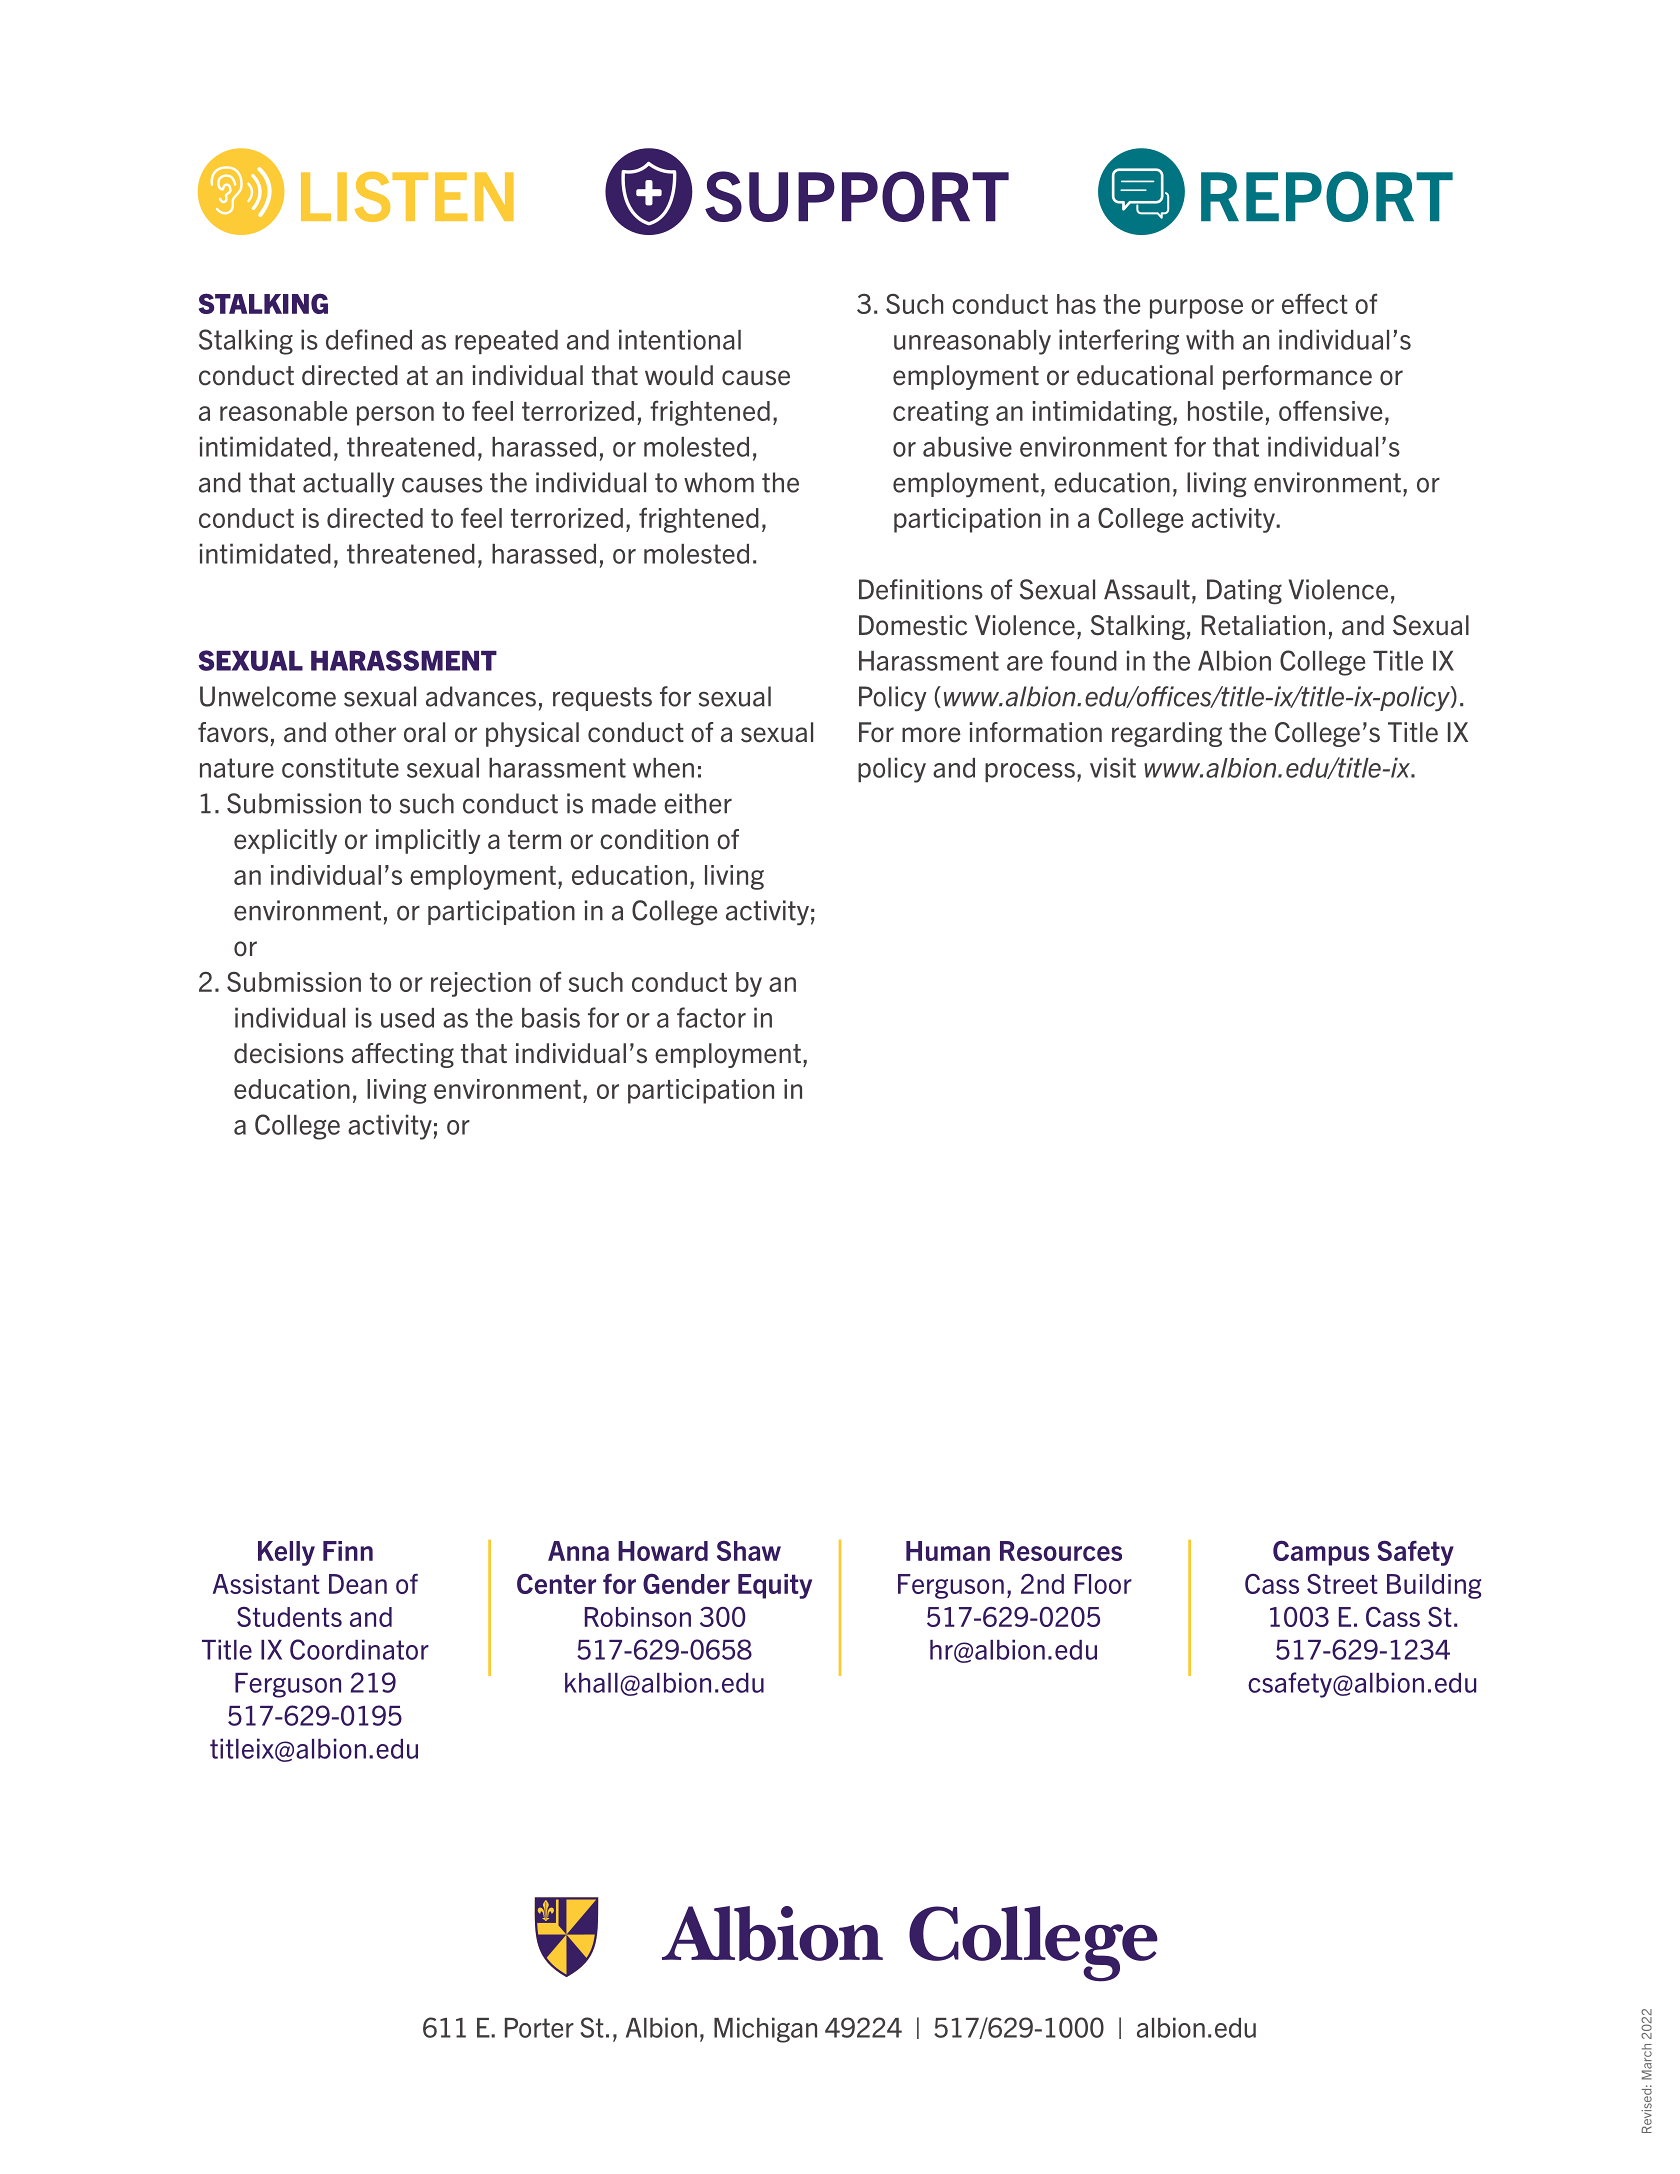  What do you see at coordinates (765, 2030) in the document?
I see `Michigan` at bounding box center [765, 2030].
